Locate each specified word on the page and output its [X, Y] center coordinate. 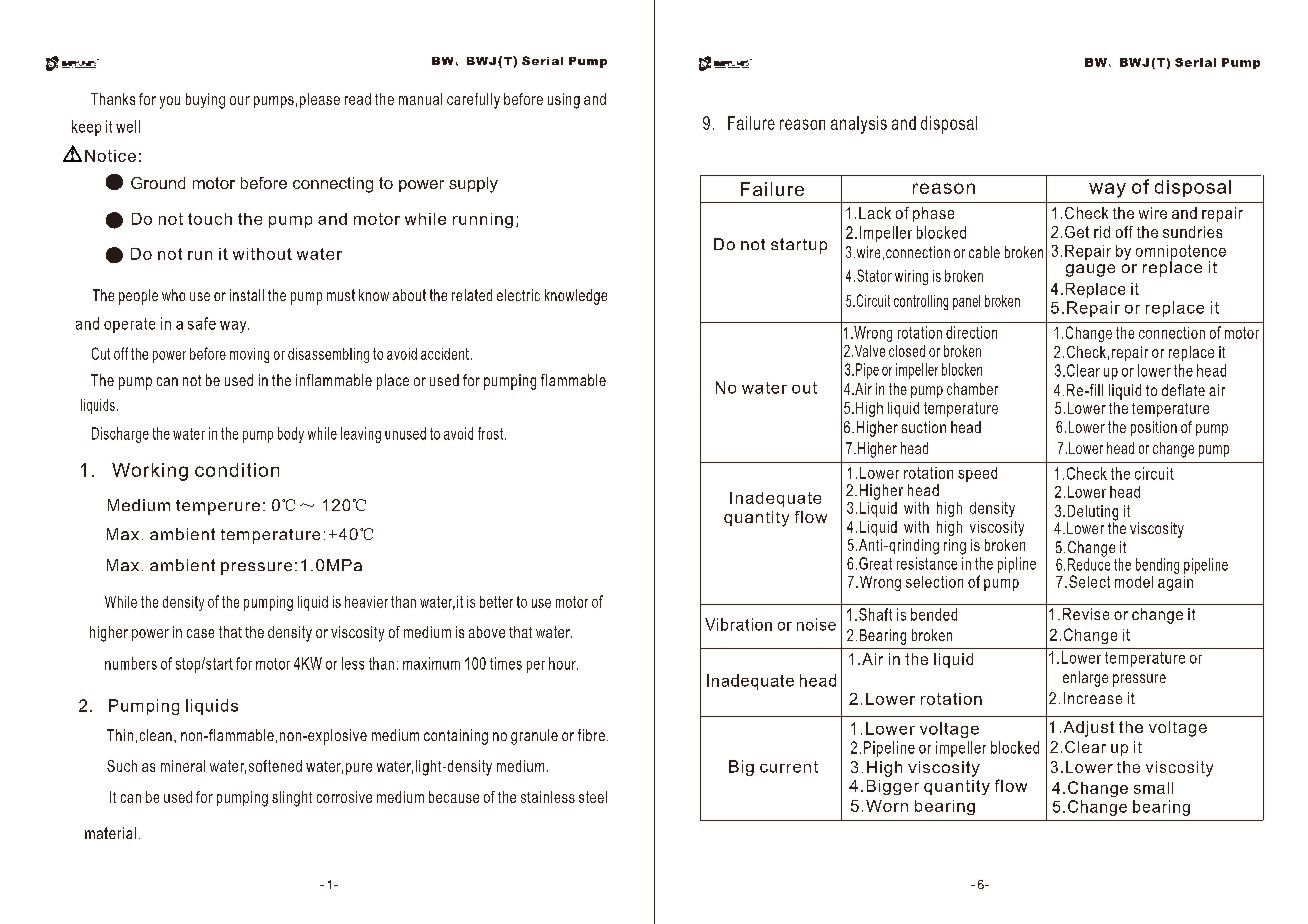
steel [593, 797]
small [1153, 788]
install [247, 295]
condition [237, 470]
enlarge [1085, 679]
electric [518, 295]
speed [977, 474]
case [200, 633]
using [564, 101]
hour [563, 663]
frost [492, 433]
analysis [859, 125]
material [110, 833]
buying [205, 101]
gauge [1090, 270]
